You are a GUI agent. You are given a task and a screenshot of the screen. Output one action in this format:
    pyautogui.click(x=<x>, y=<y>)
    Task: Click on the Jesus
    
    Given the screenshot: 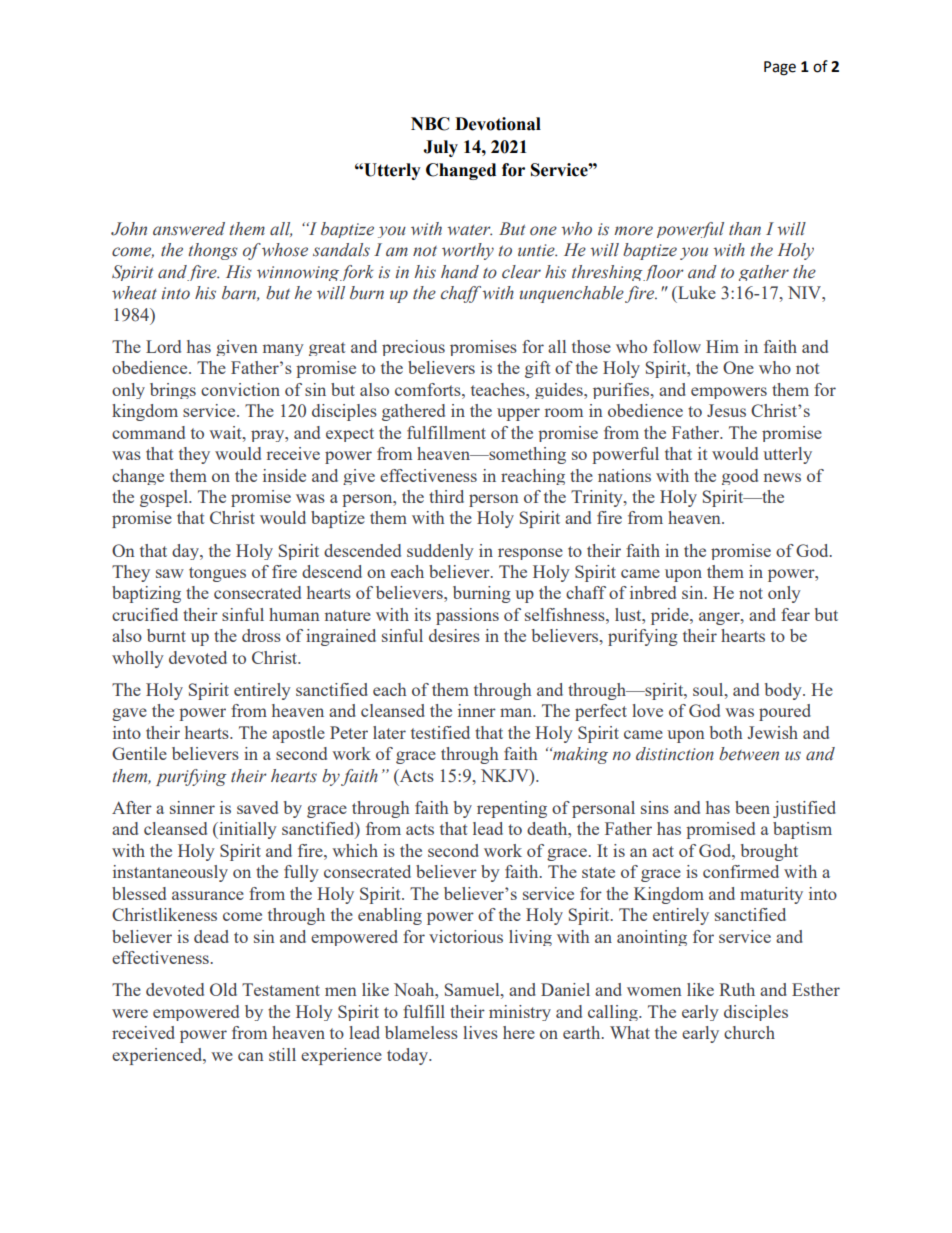 What is the action you would take?
    pyautogui.click(x=726, y=410)
